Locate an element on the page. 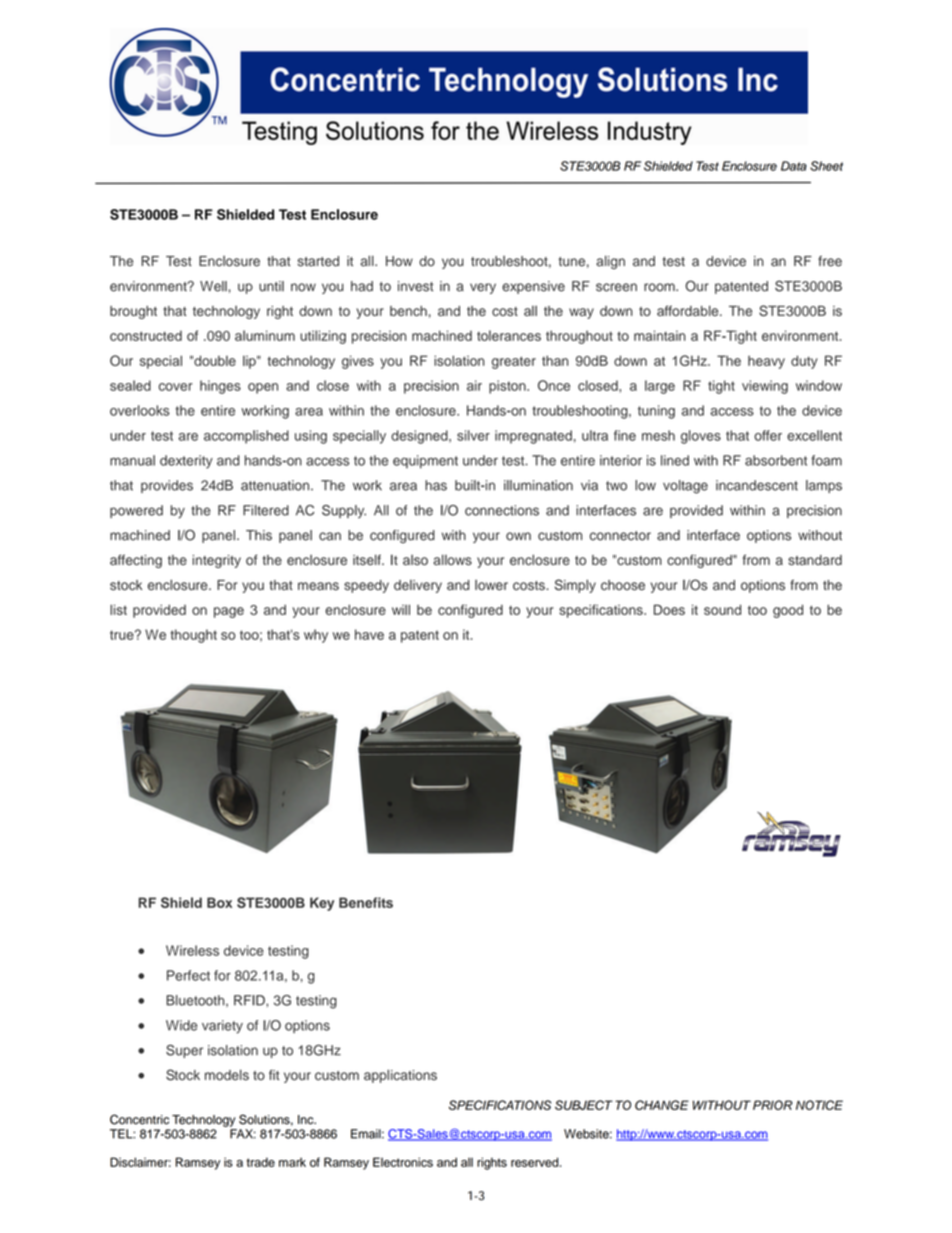 This page has height=1233, width=952. connections is located at coordinates (502, 510).
